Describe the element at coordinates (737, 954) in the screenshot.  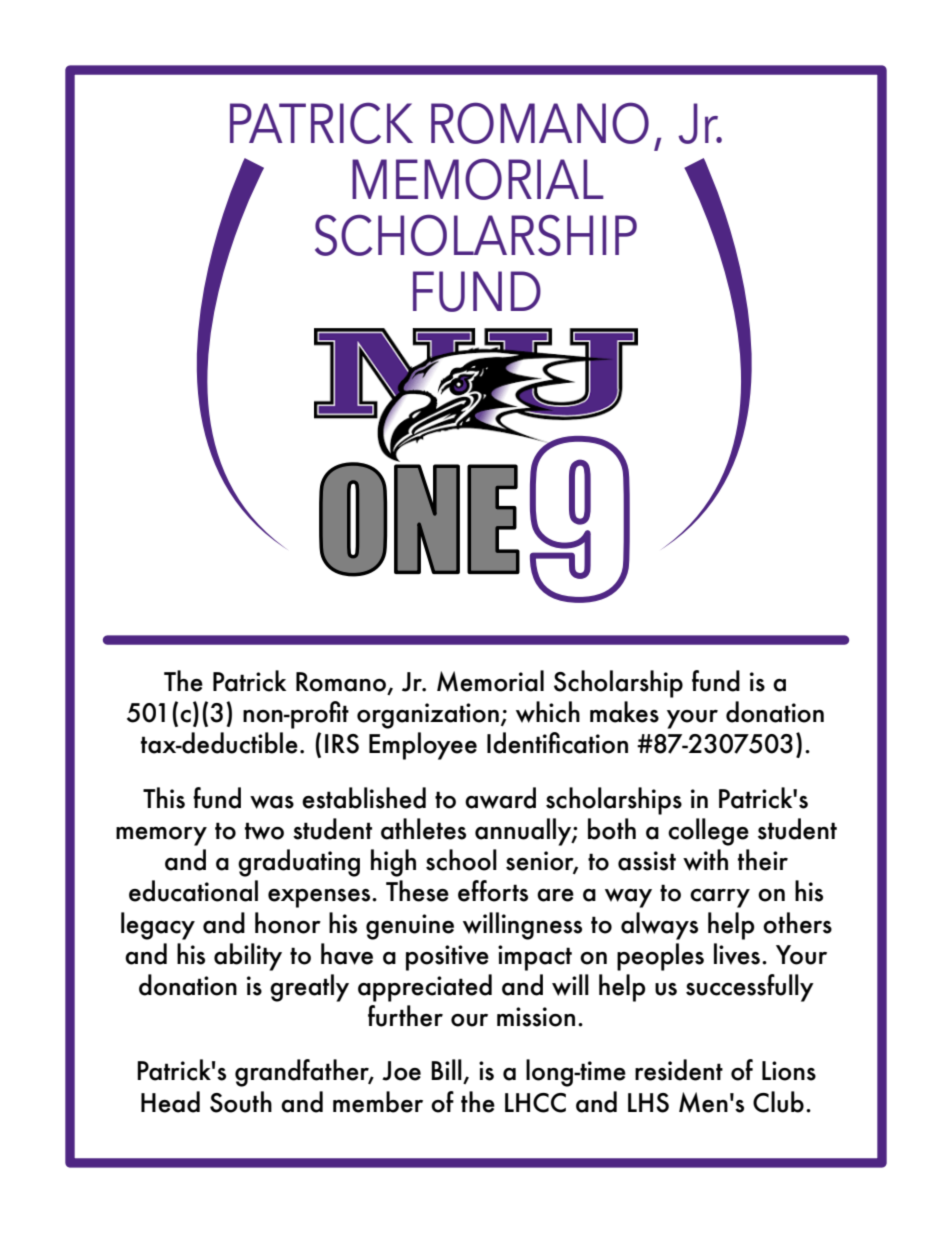
I see `lives` at that location.
